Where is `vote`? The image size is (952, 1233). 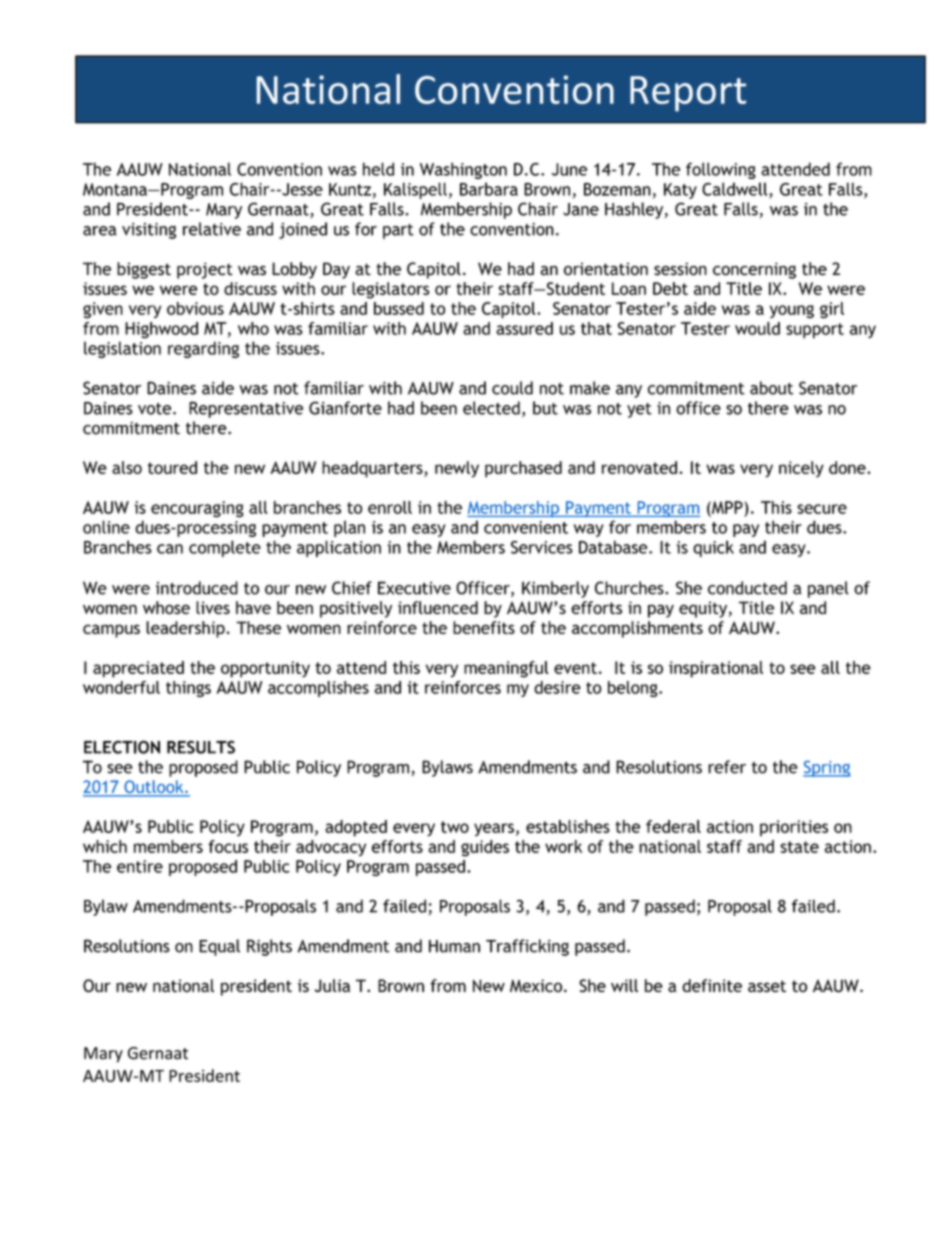 vote is located at coordinates (154, 409).
